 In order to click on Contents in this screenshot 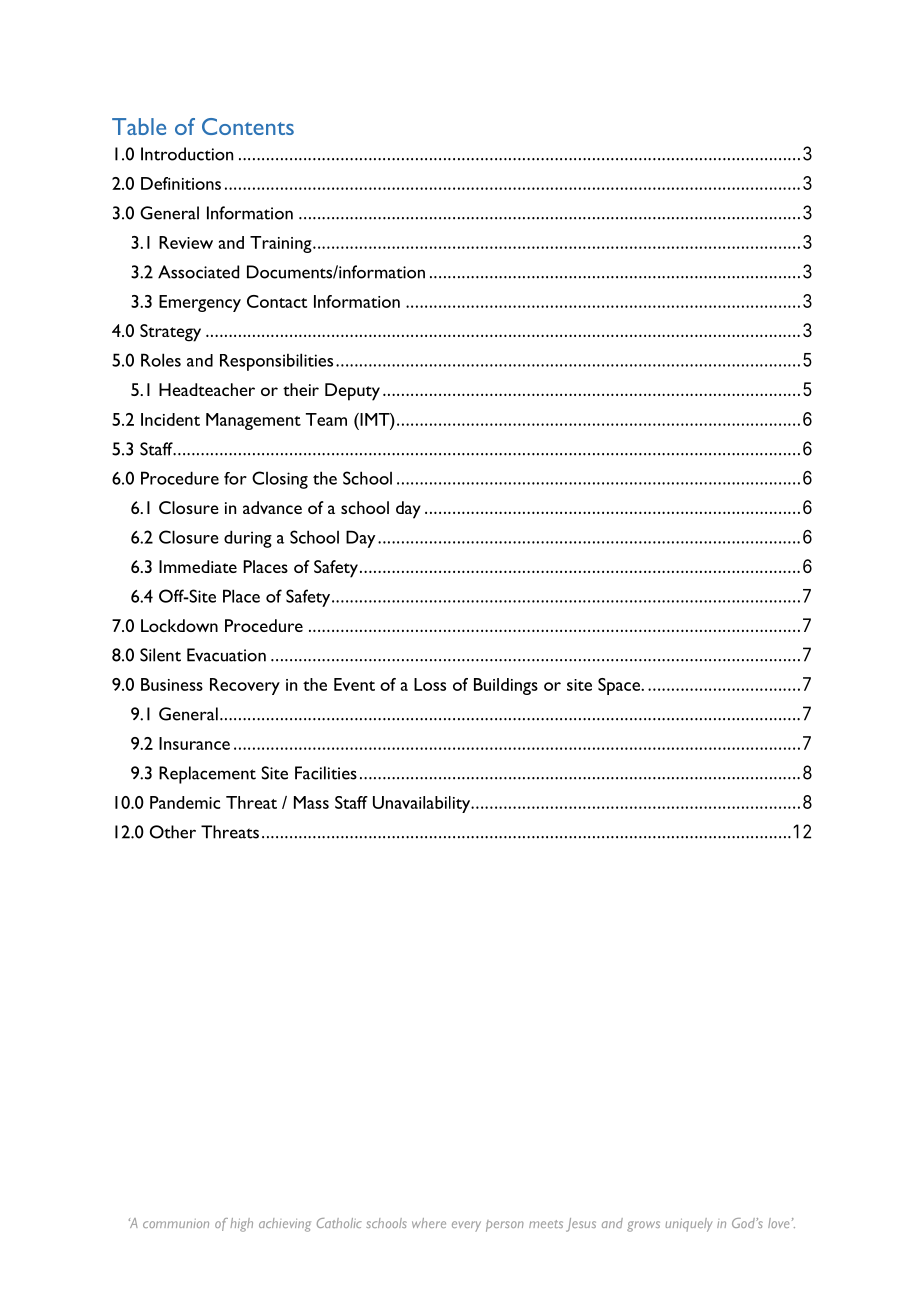, I will do `click(248, 126)`.
